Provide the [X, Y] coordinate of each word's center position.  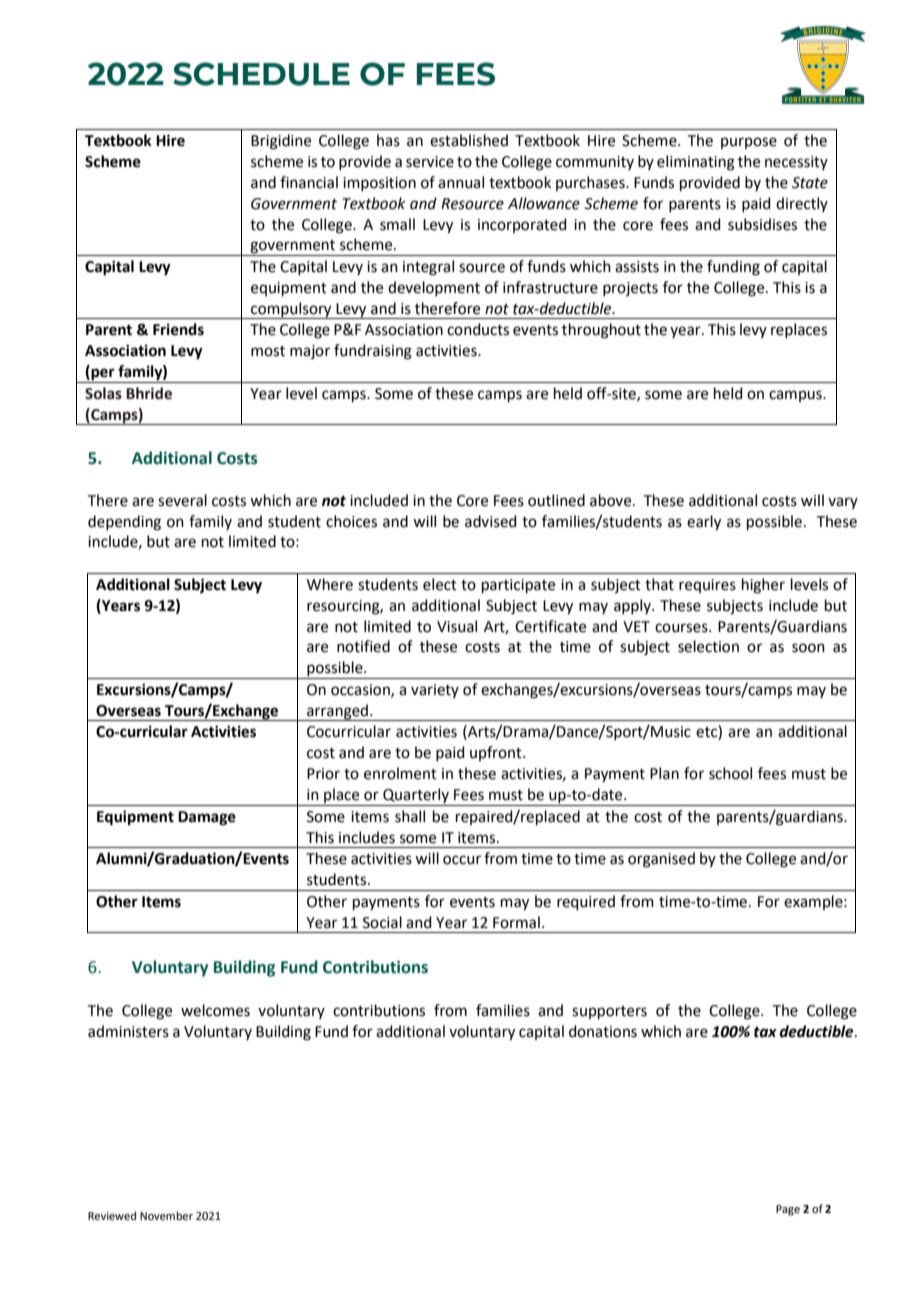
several [182, 500]
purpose [749, 143]
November [166, 1215]
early [704, 523]
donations [603, 1031]
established [469, 140]
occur [462, 860]
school [730, 773]
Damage [207, 818]
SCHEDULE [261, 74]
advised [491, 521]
